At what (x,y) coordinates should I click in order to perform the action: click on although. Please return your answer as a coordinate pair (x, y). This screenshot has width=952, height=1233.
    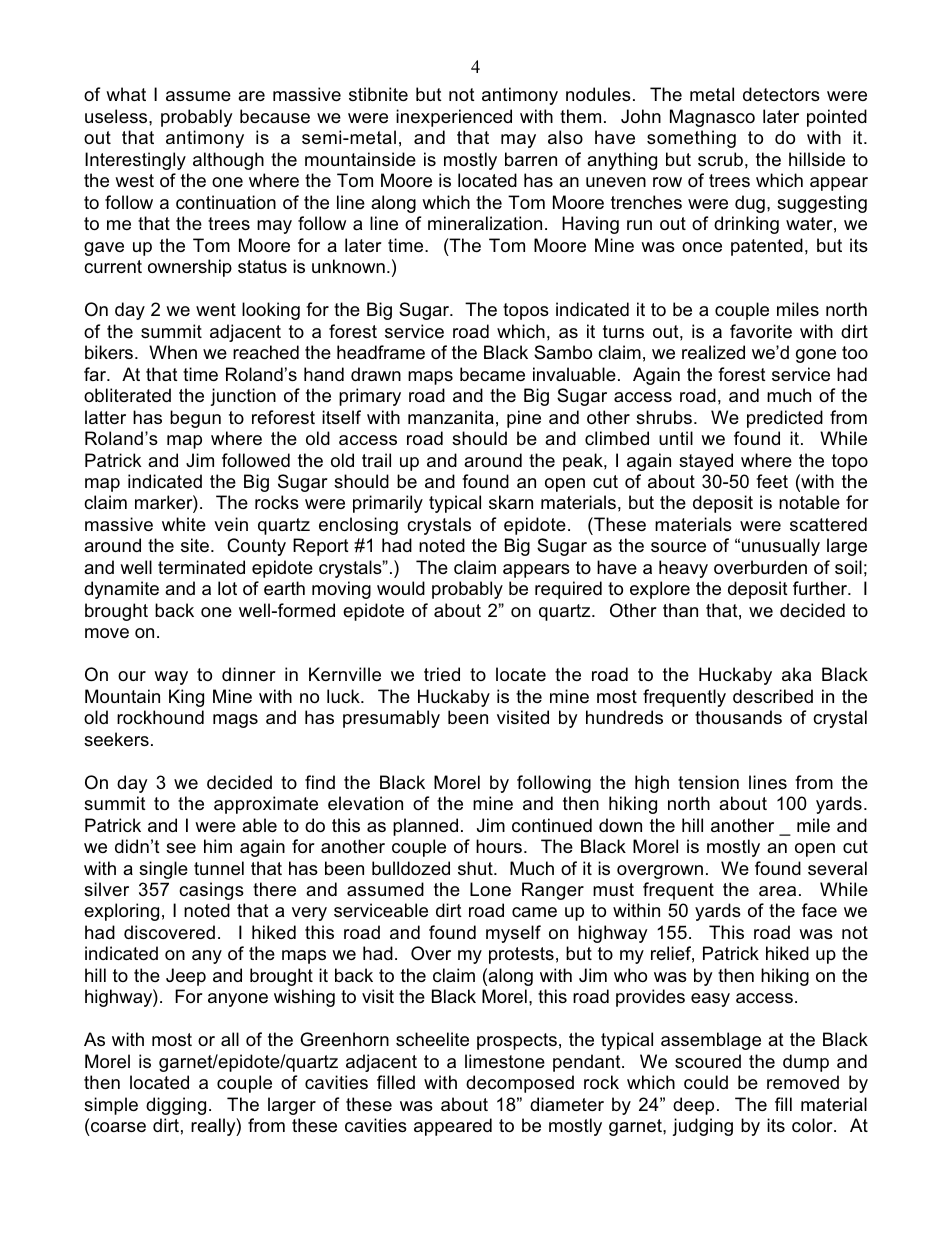
    Looking at the image, I should click on (228, 161).
